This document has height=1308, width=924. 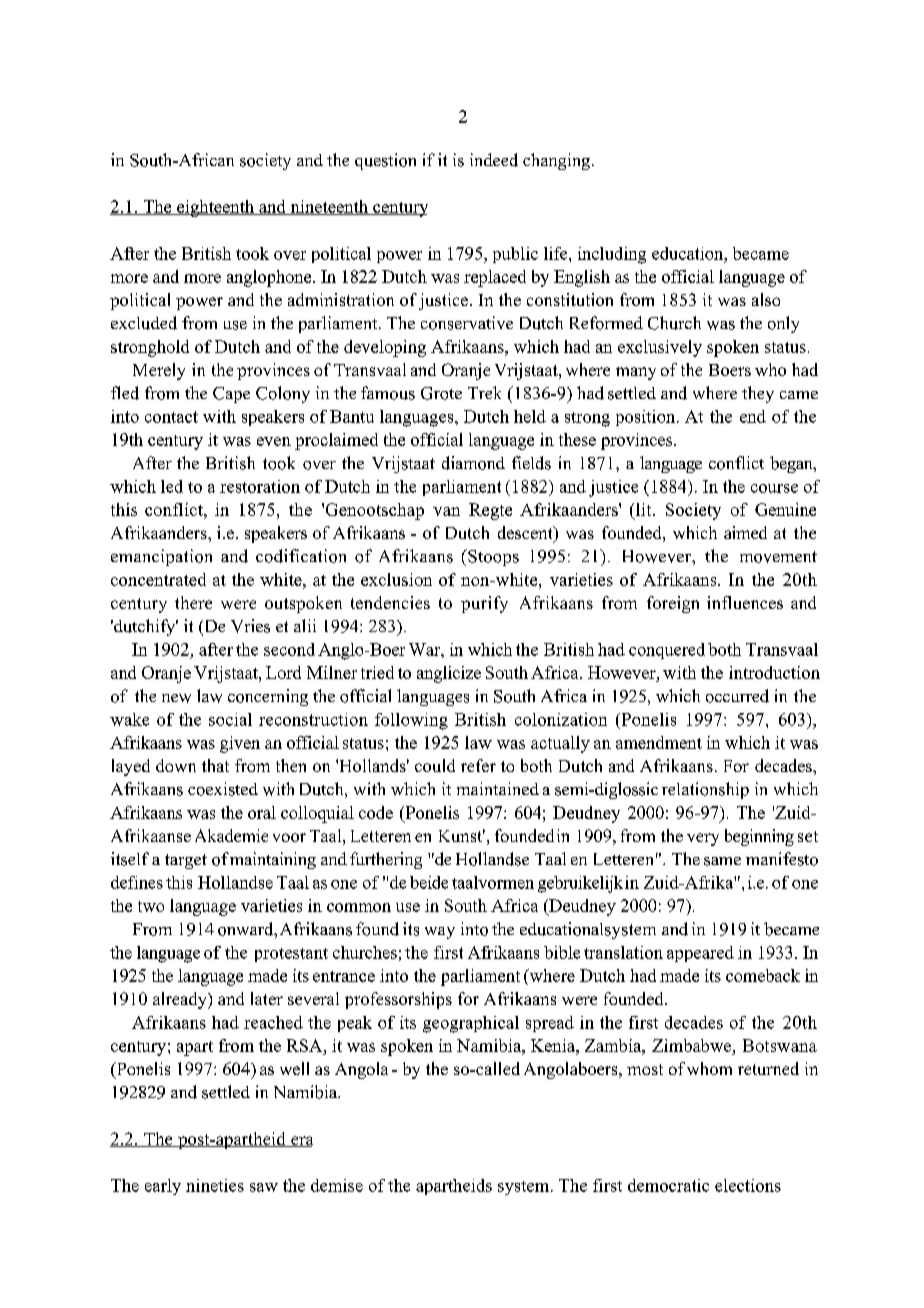 I want to click on eighteenth, so click(x=216, y=208).
